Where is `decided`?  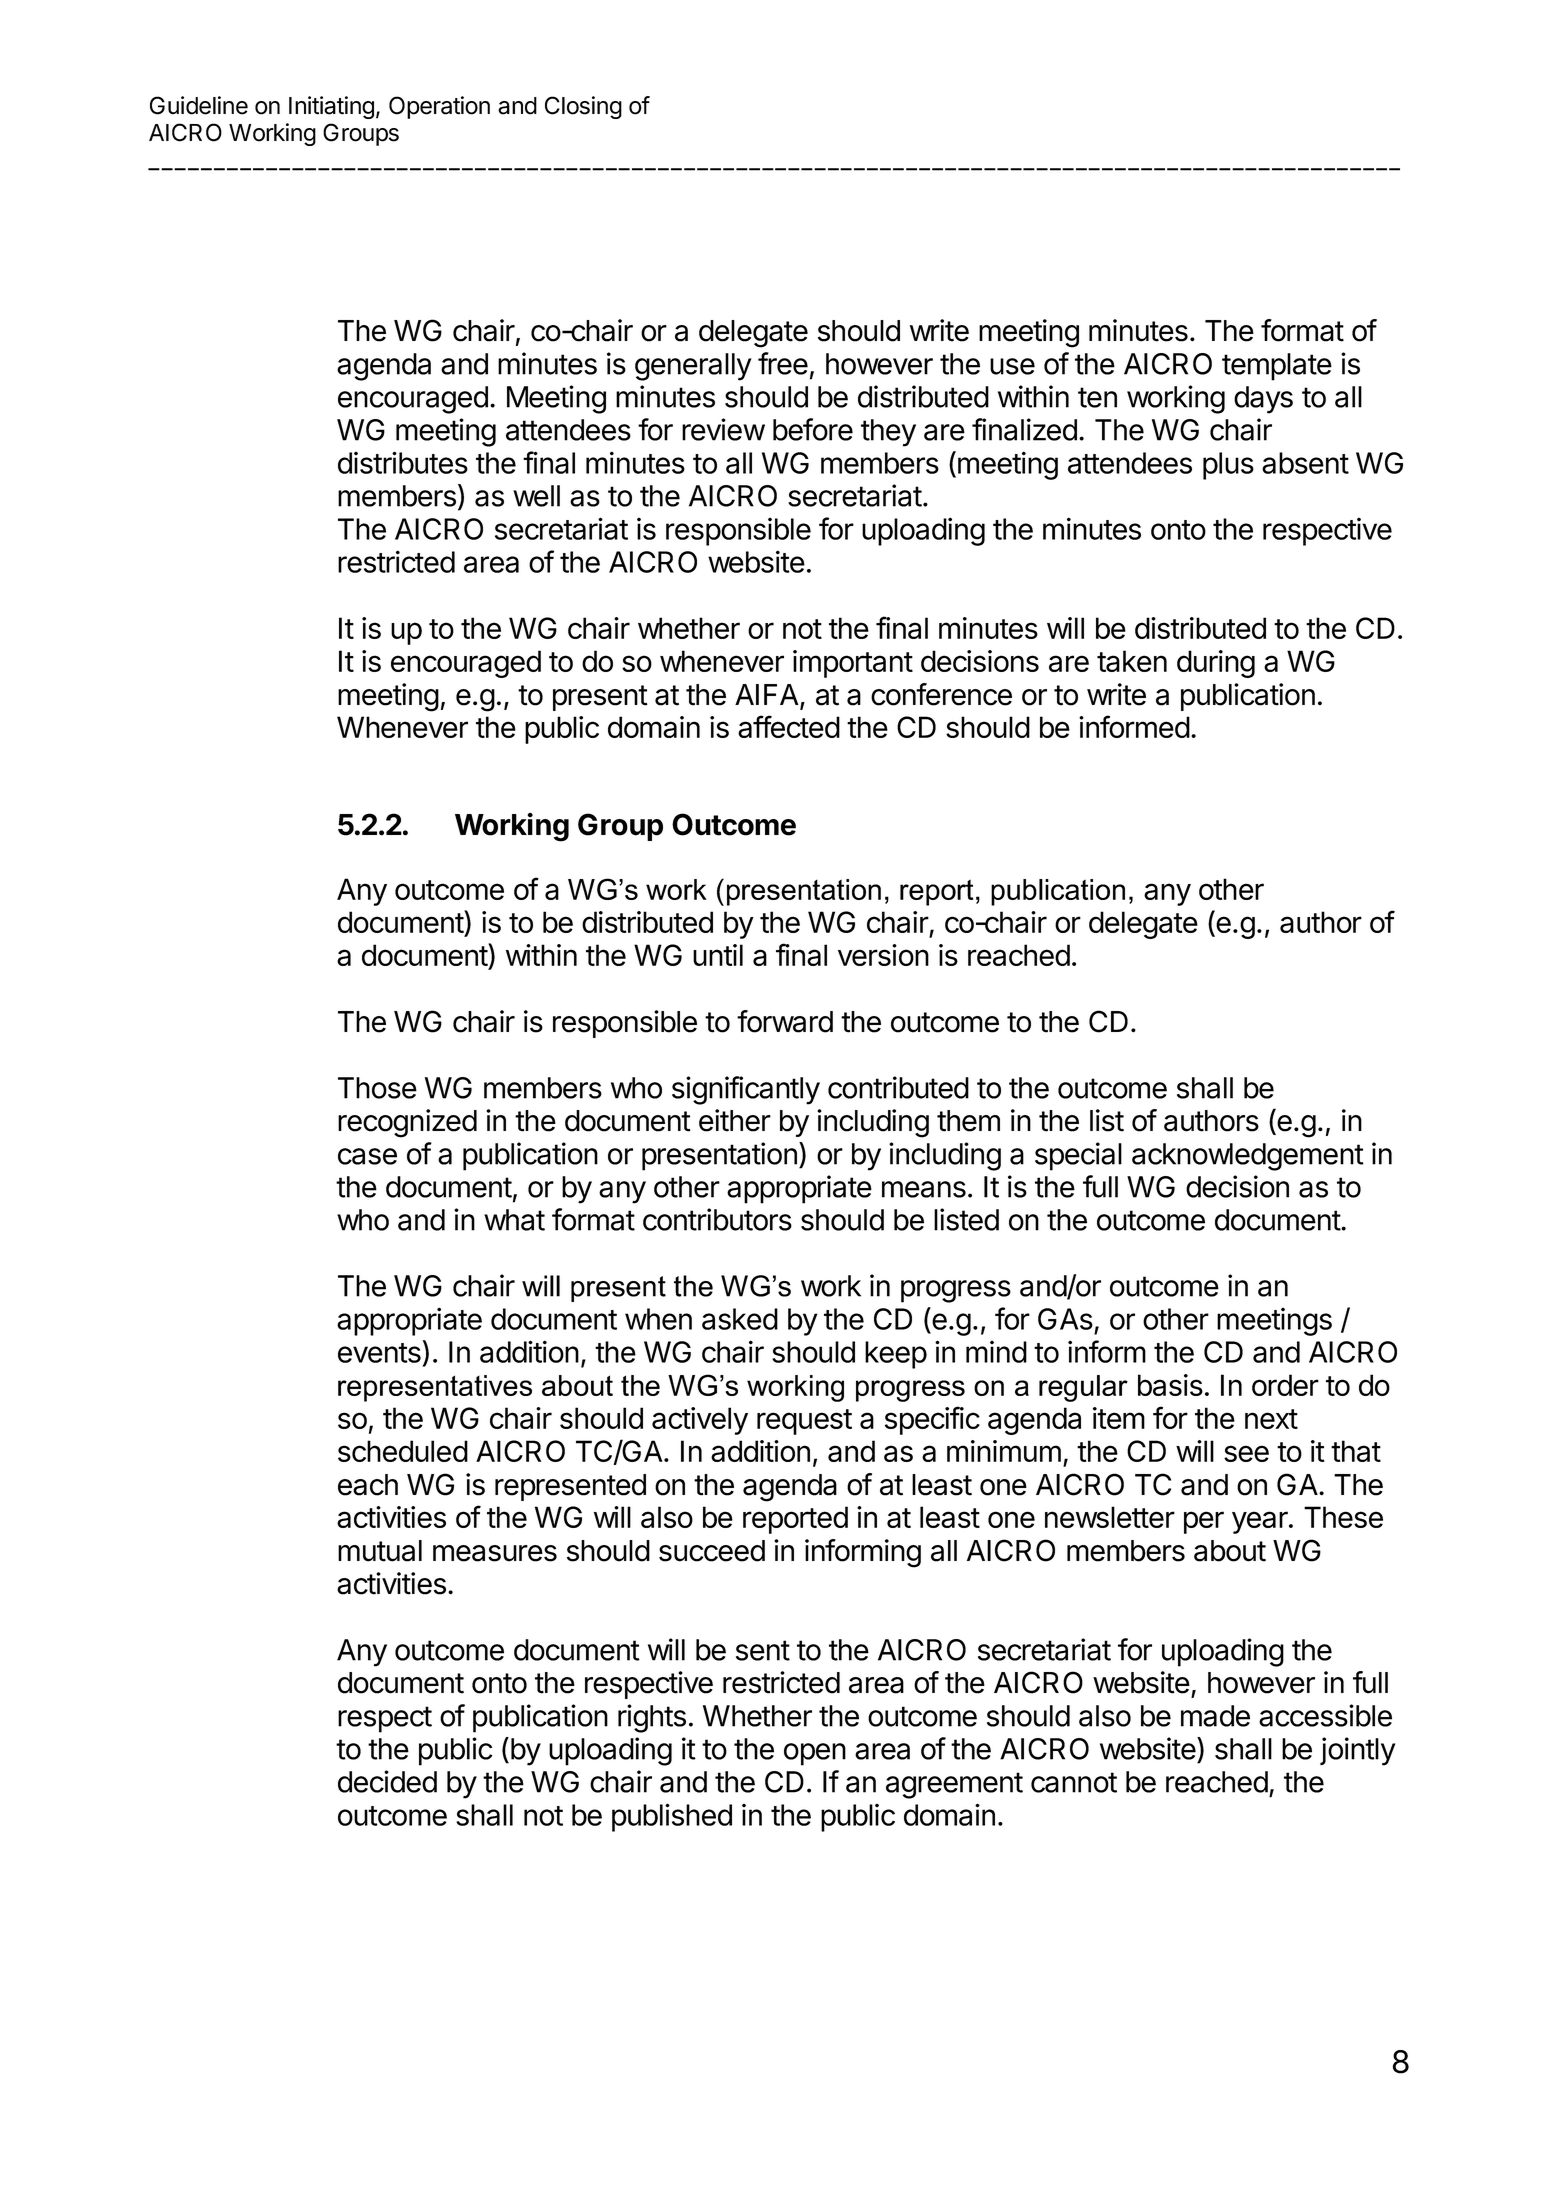
decided is located at coordinates (387, 1781).
